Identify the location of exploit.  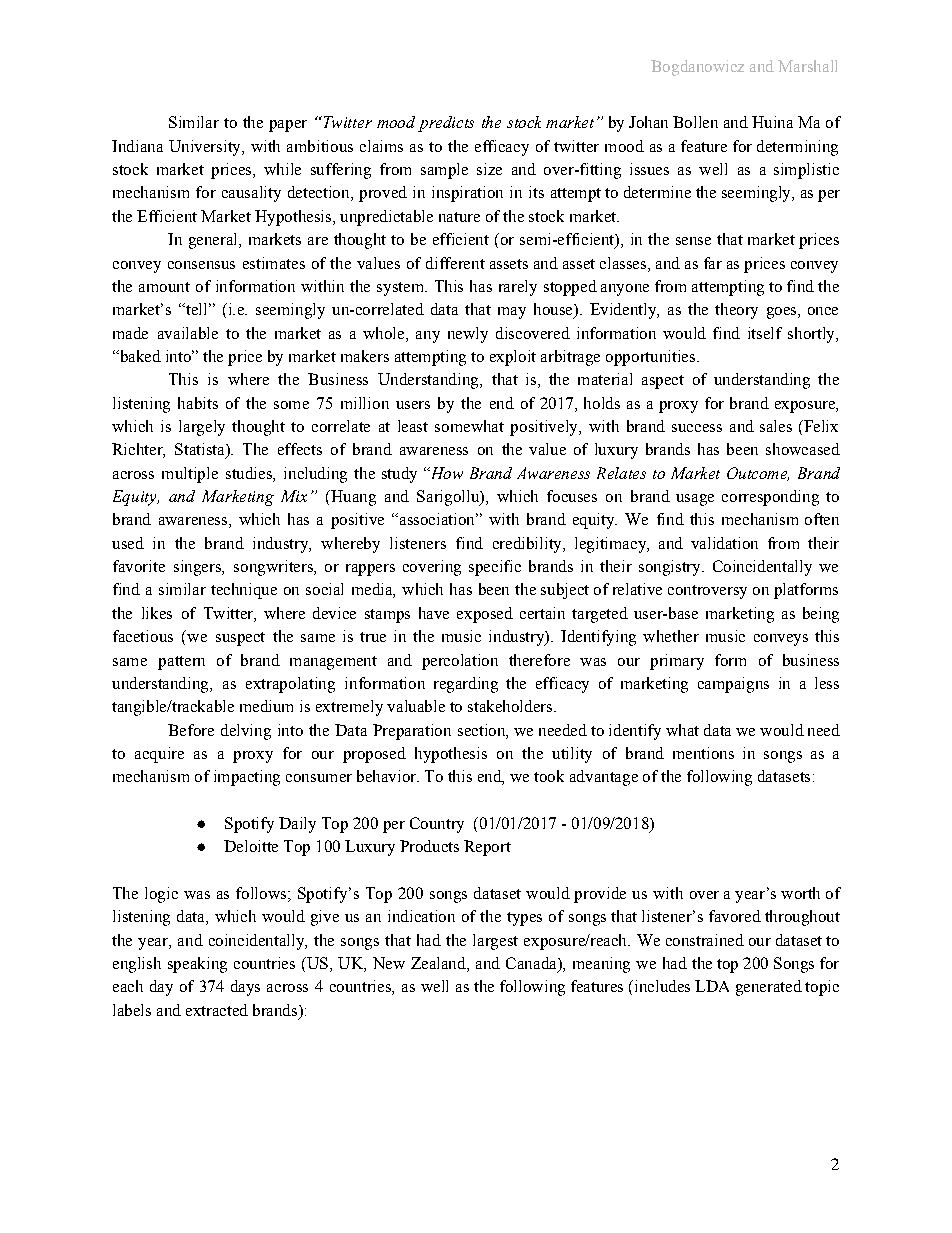
(513, 358).
